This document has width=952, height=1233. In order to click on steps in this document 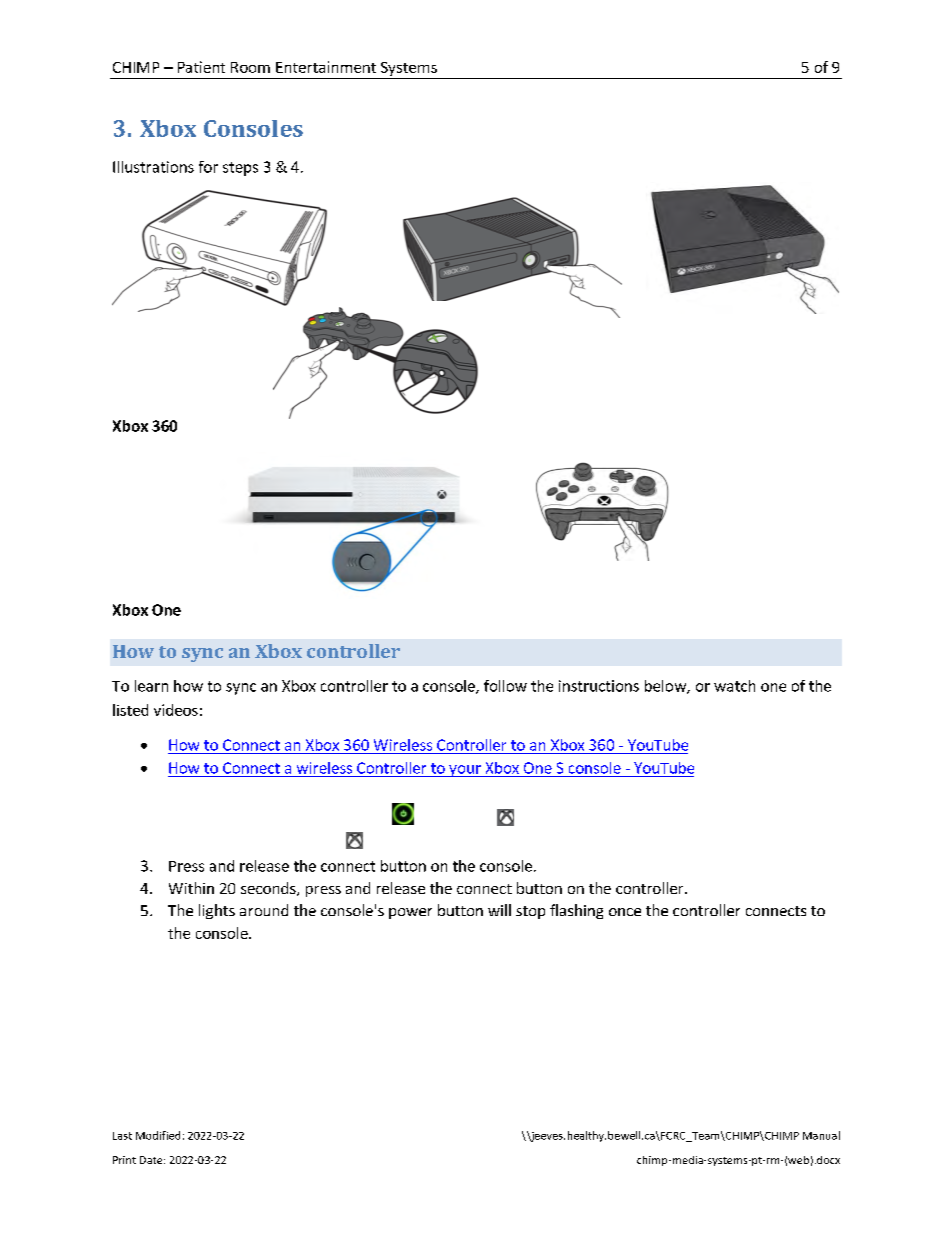, I will do `click(240, 169)`.
